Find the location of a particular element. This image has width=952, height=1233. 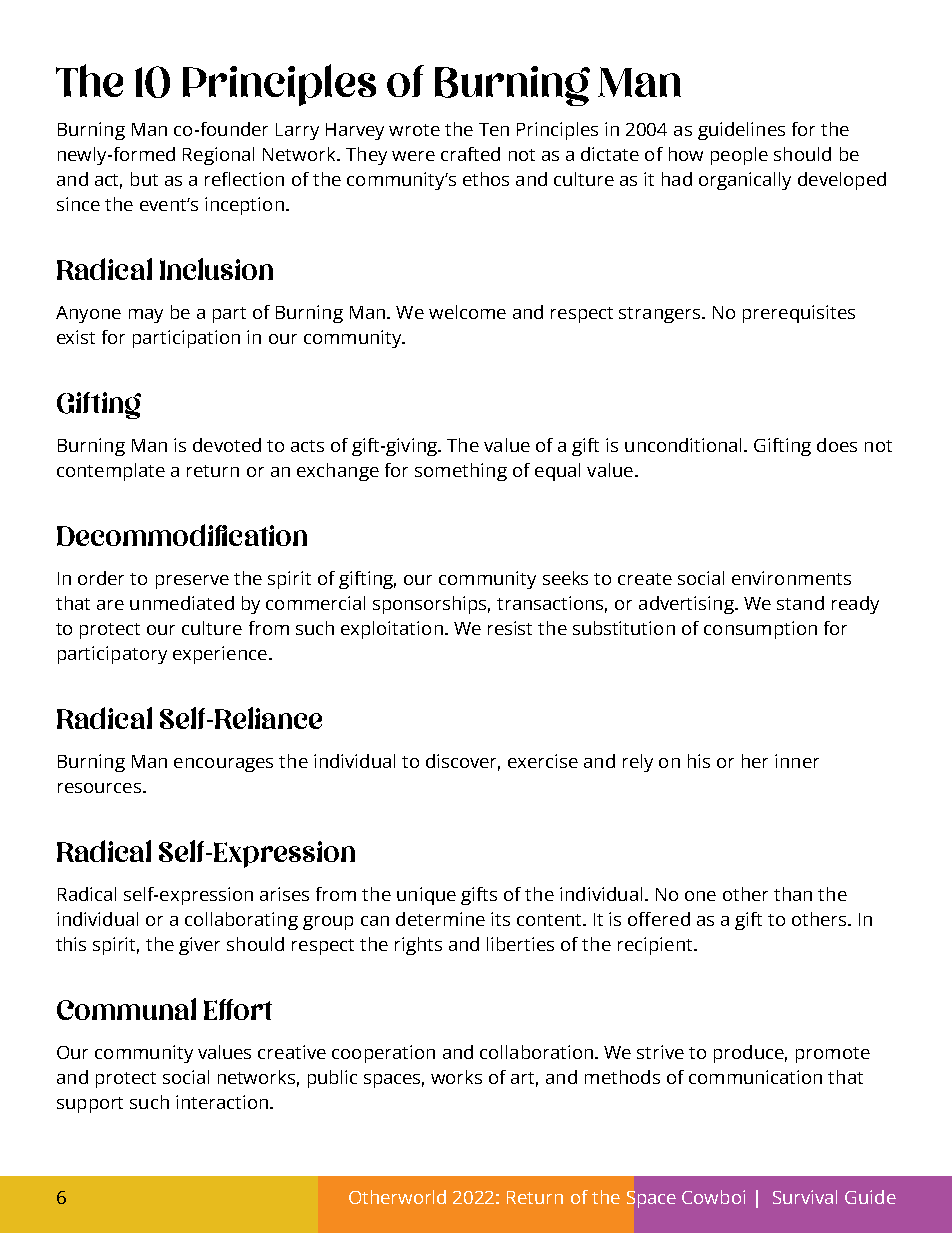

encourages is located at coordinates (223, 765).
